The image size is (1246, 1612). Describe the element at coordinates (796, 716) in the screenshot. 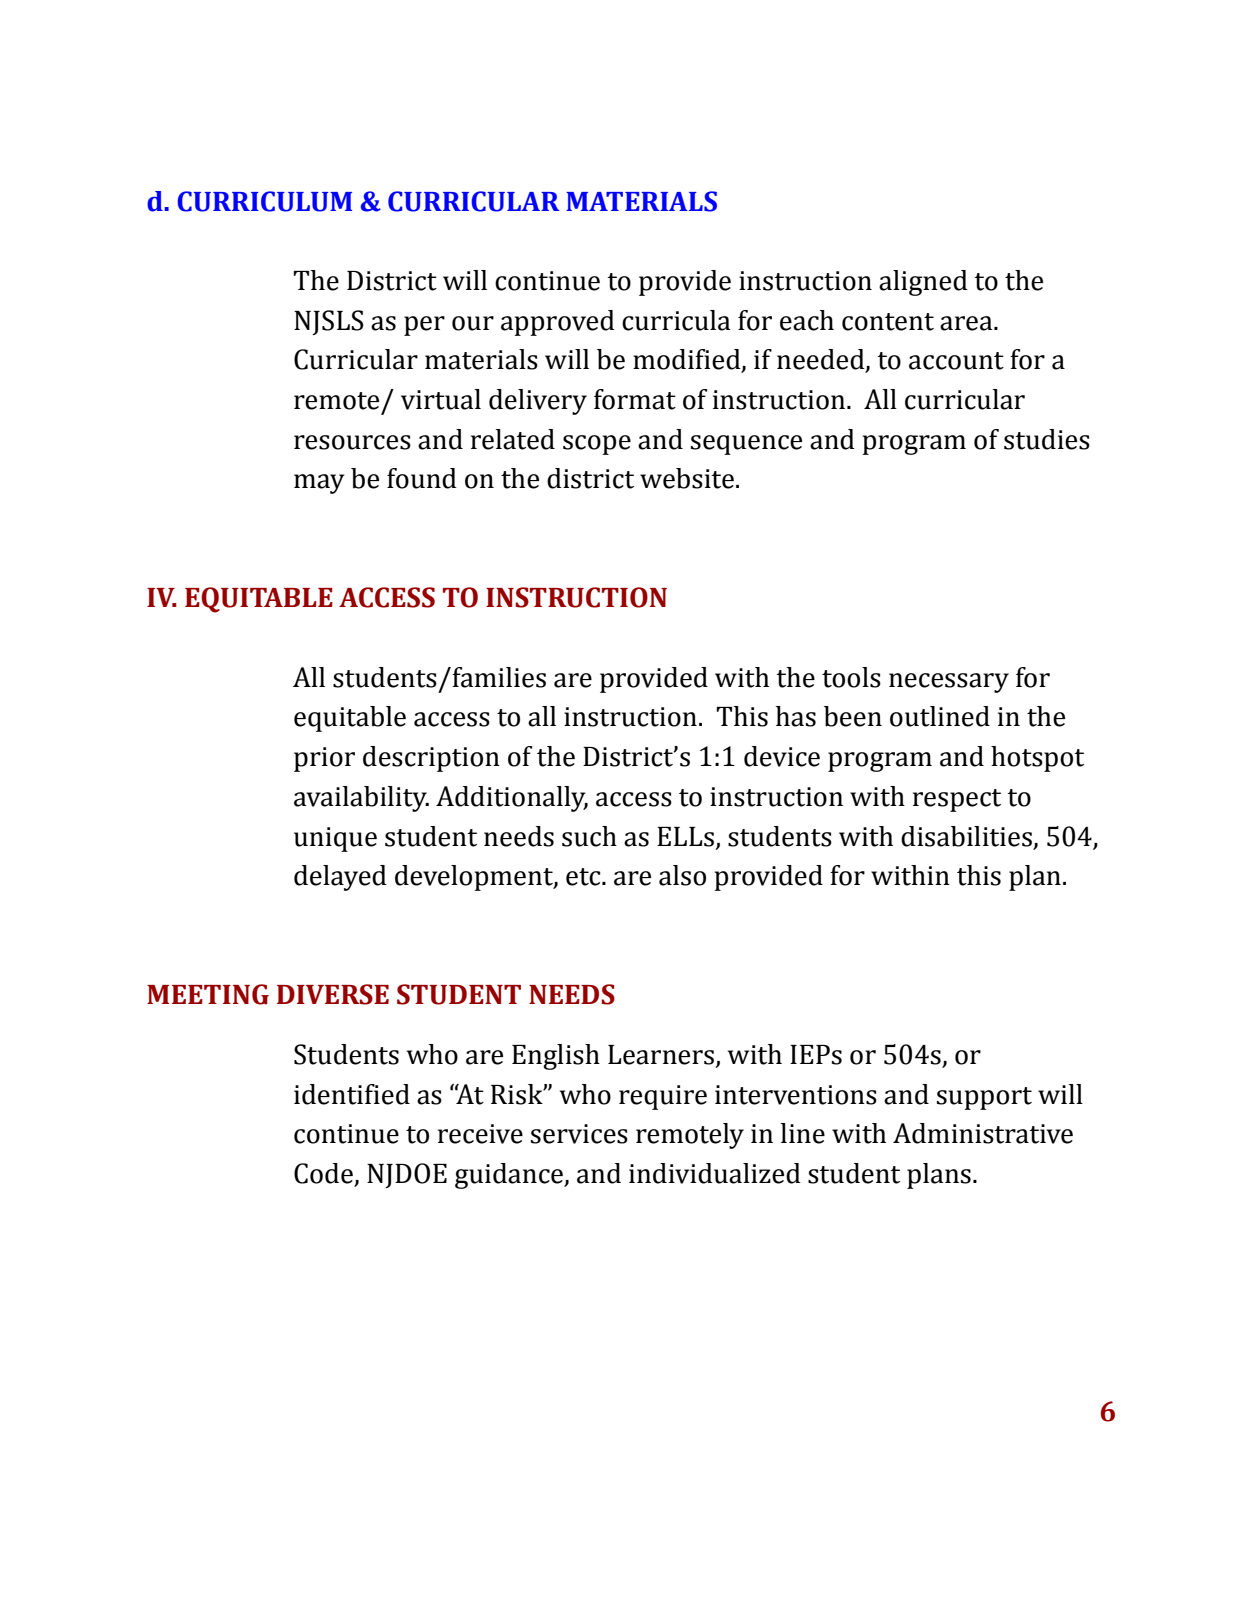

I see `has` at that location.
